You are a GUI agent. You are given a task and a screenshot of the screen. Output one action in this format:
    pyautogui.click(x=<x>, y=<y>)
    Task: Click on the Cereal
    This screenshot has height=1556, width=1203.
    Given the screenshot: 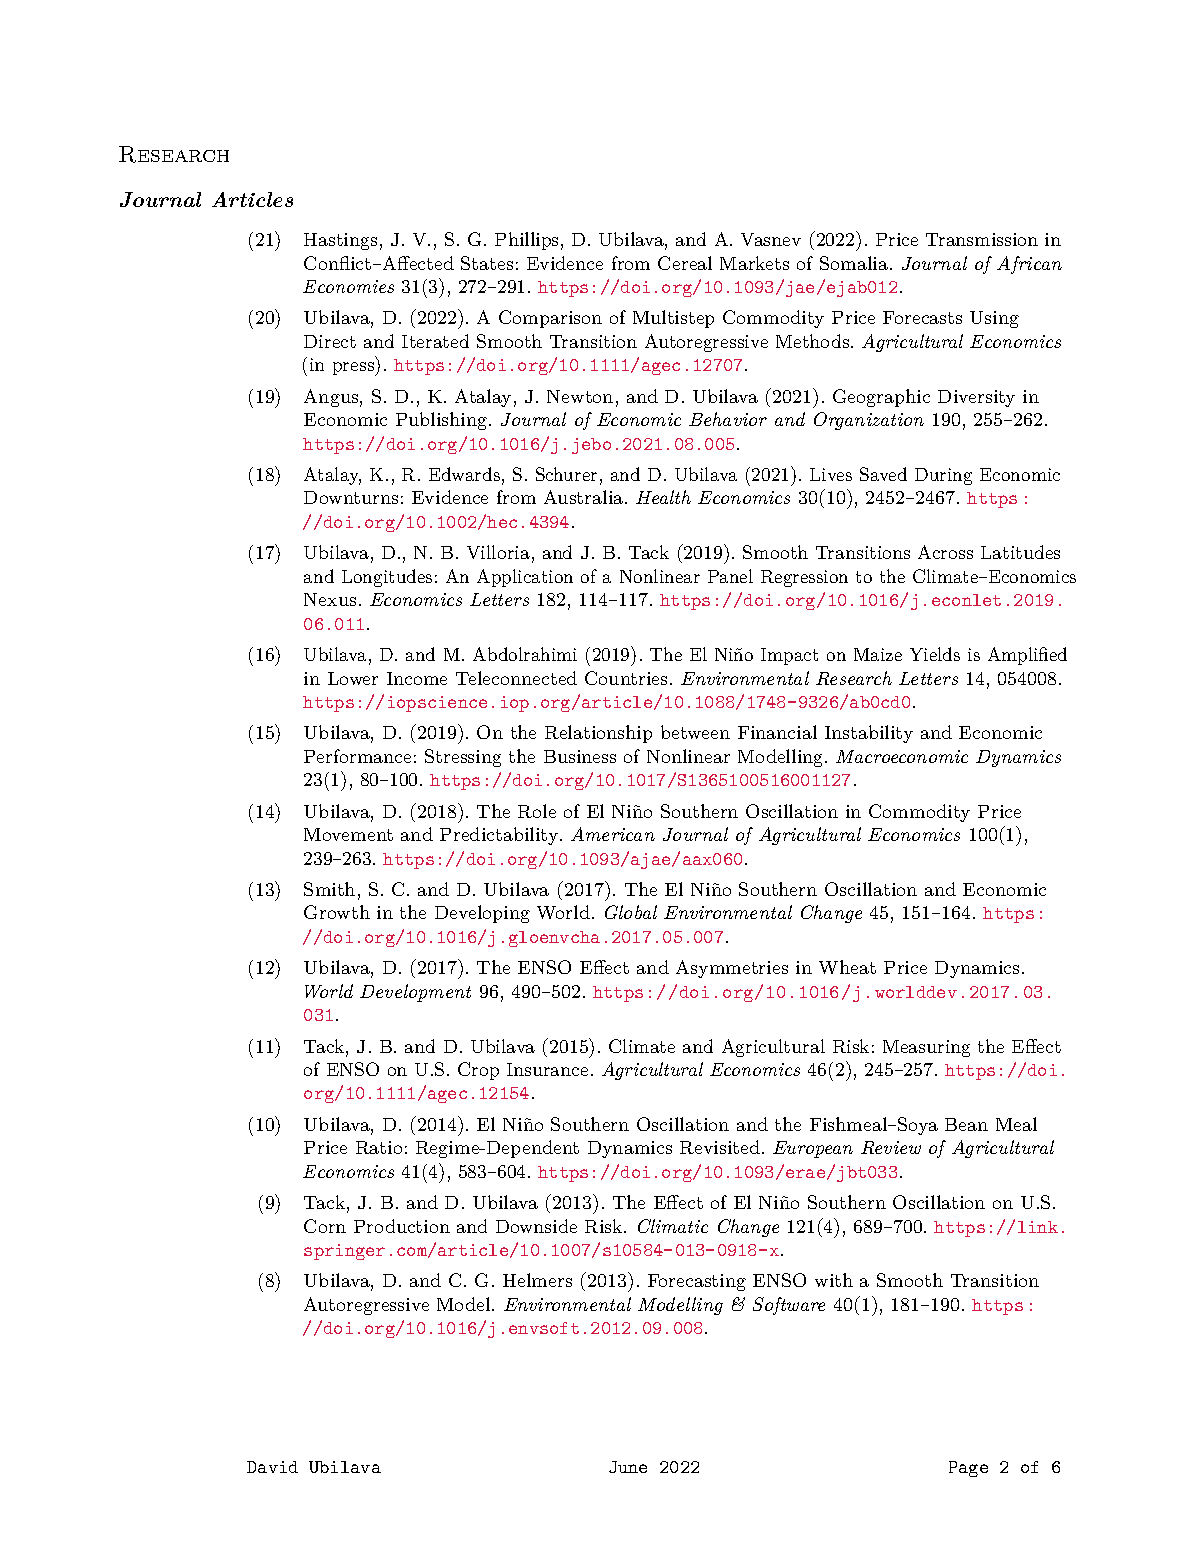 What is the action you would take?
    pyautogui.click(x=685, y=263)
